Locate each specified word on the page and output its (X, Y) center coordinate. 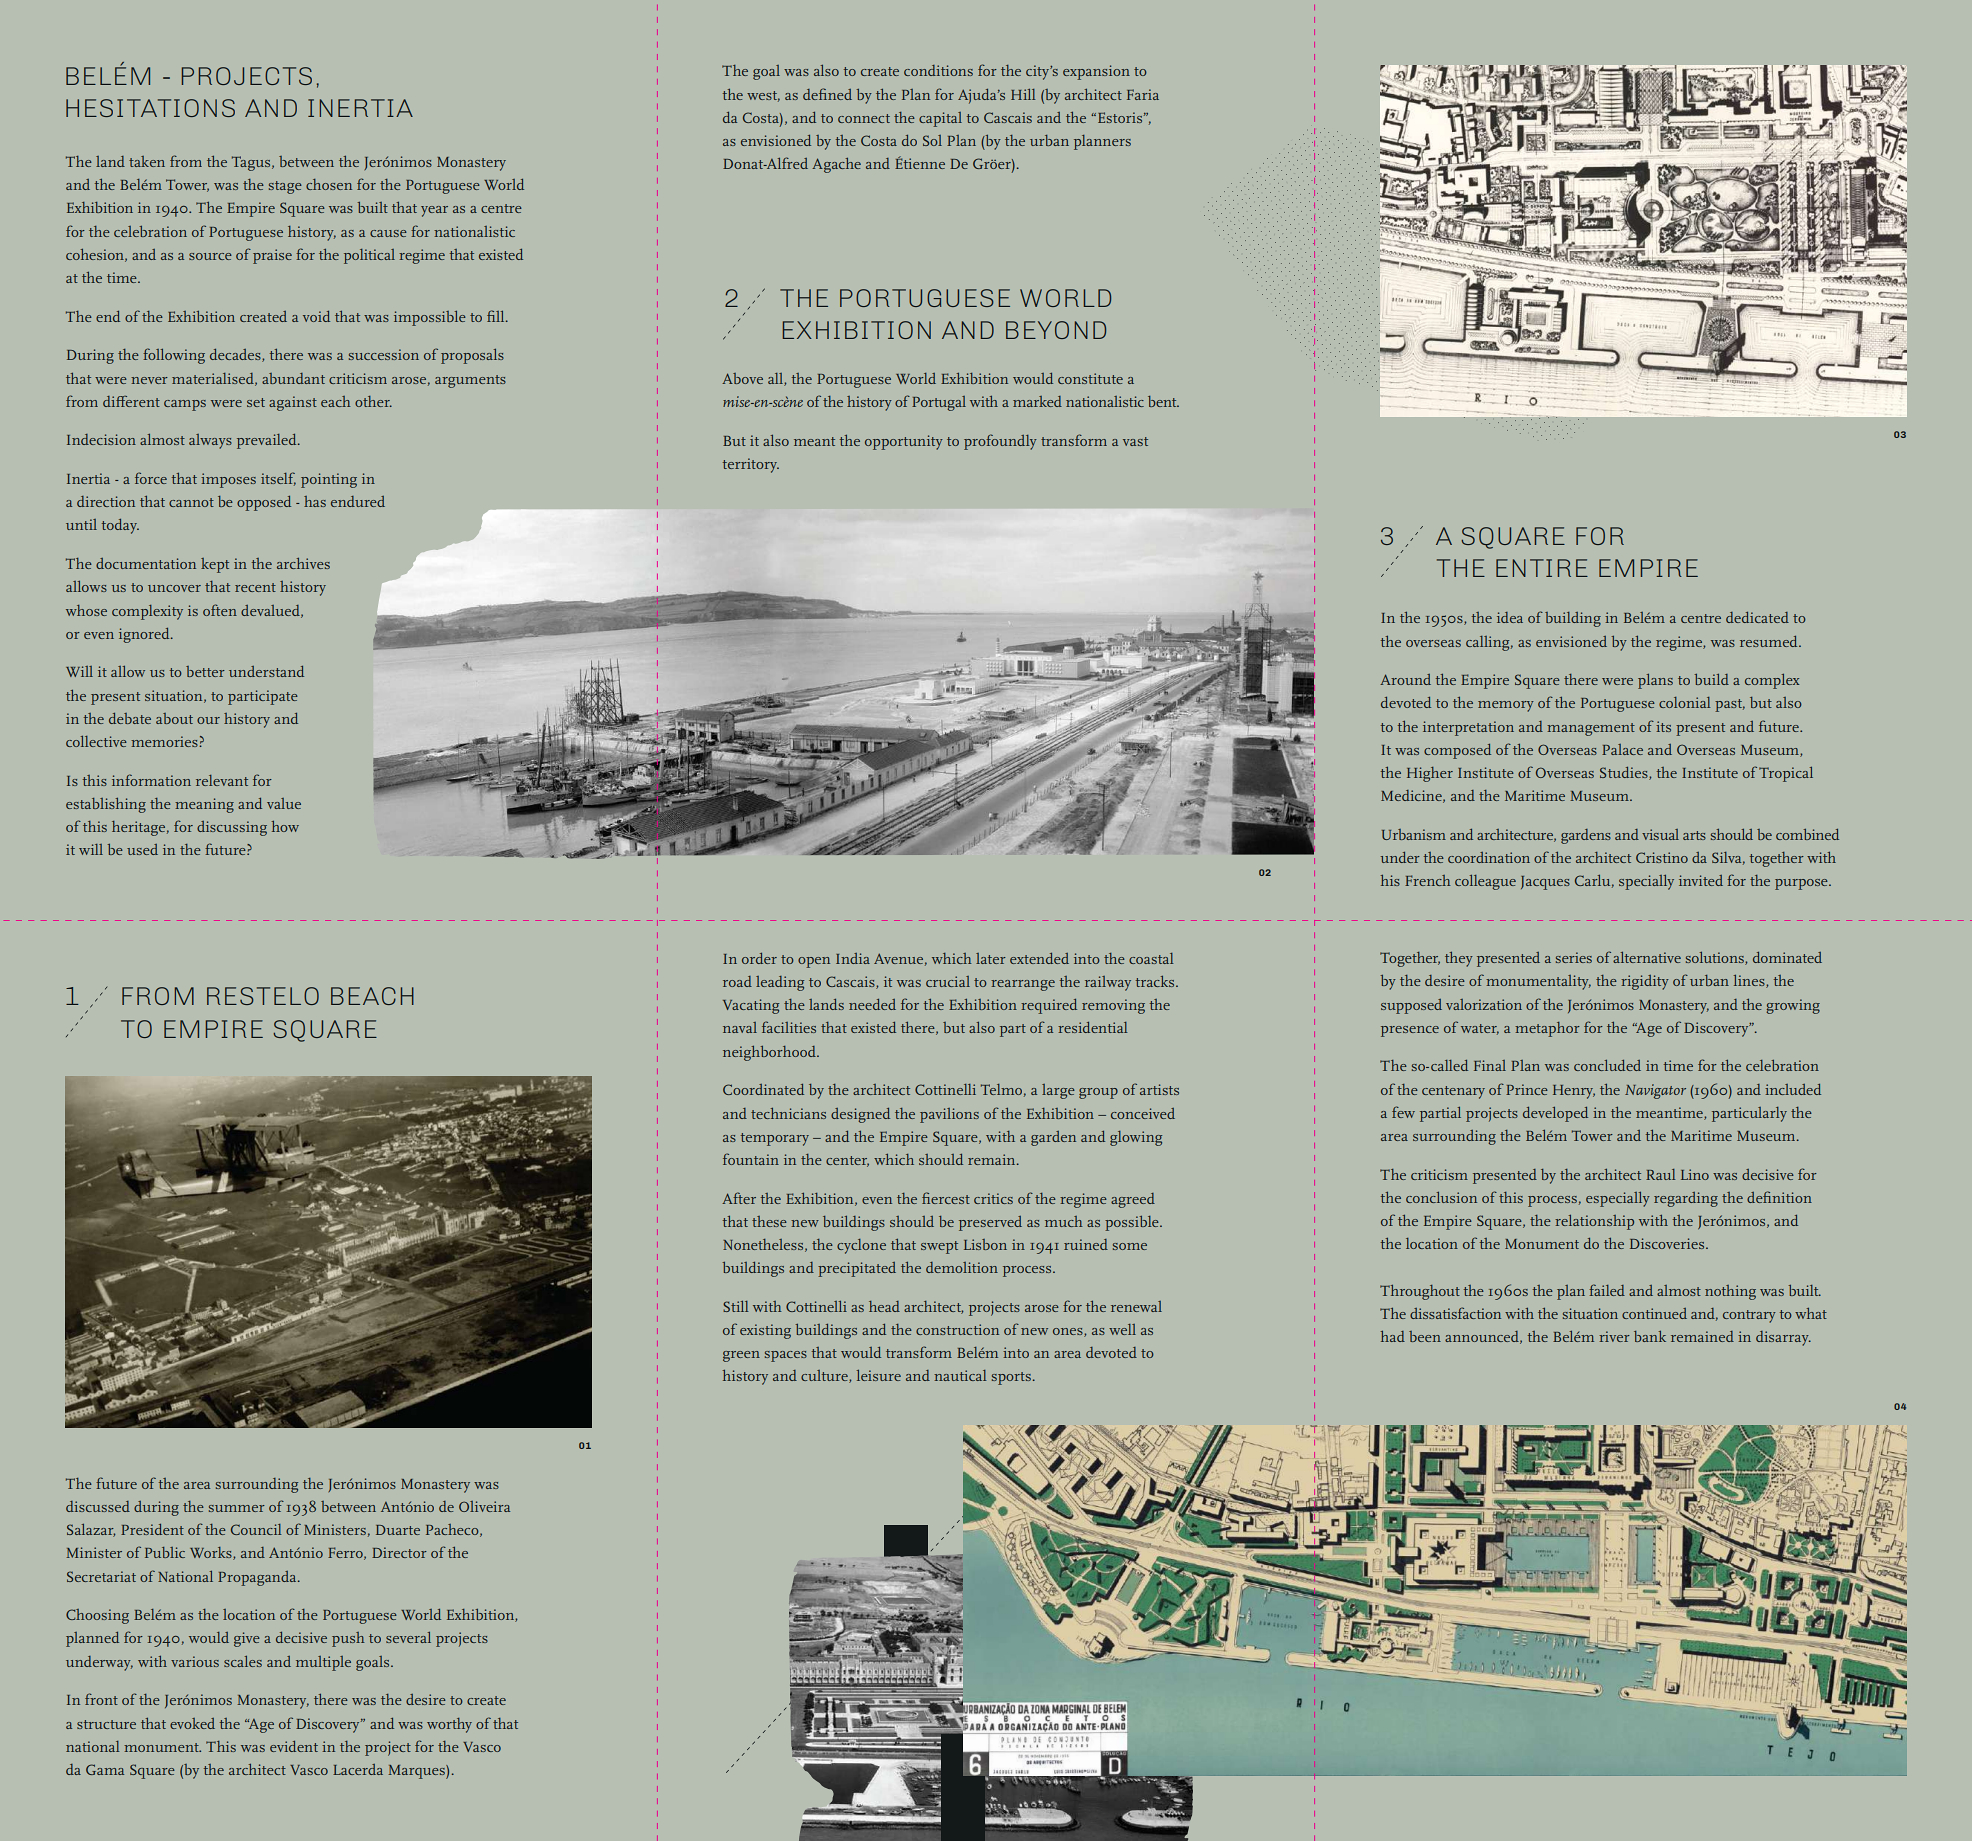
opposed (264, 503)
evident (294, 1746)
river (1614, 1336)
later (991, 958)
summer (237, 1508)
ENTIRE (1542, 568)
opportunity (904, 442)
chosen (329, 184)
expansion (1096, 72)
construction (957, 1329)
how (285, 826)
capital (940, 119)
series (1574, 957)
